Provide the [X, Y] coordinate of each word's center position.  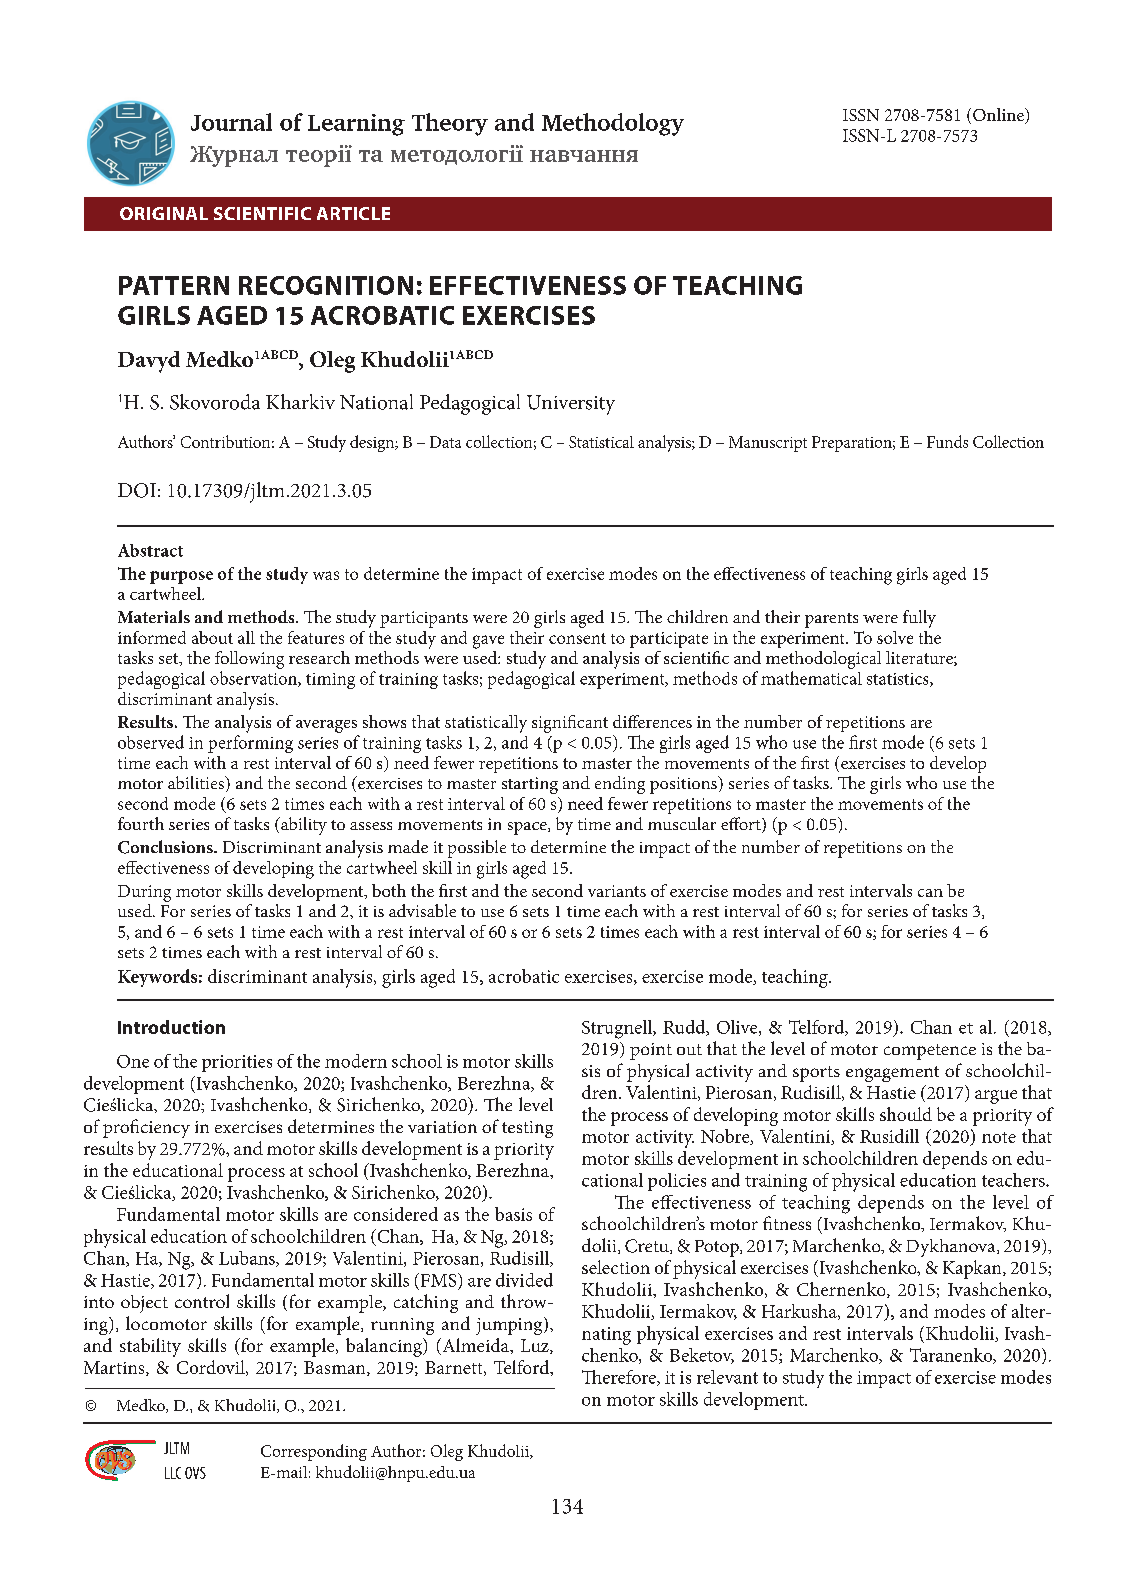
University [571, 405]
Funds [947, 441]
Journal [231, 122]
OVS [195, 1473]
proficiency [146, 1128]
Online [999, 116]
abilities [197, 784]
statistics [899, 680]
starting [530, 785]
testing [527, 1129]
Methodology [613, 124]
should [906, 1114]
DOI [137, 490]
